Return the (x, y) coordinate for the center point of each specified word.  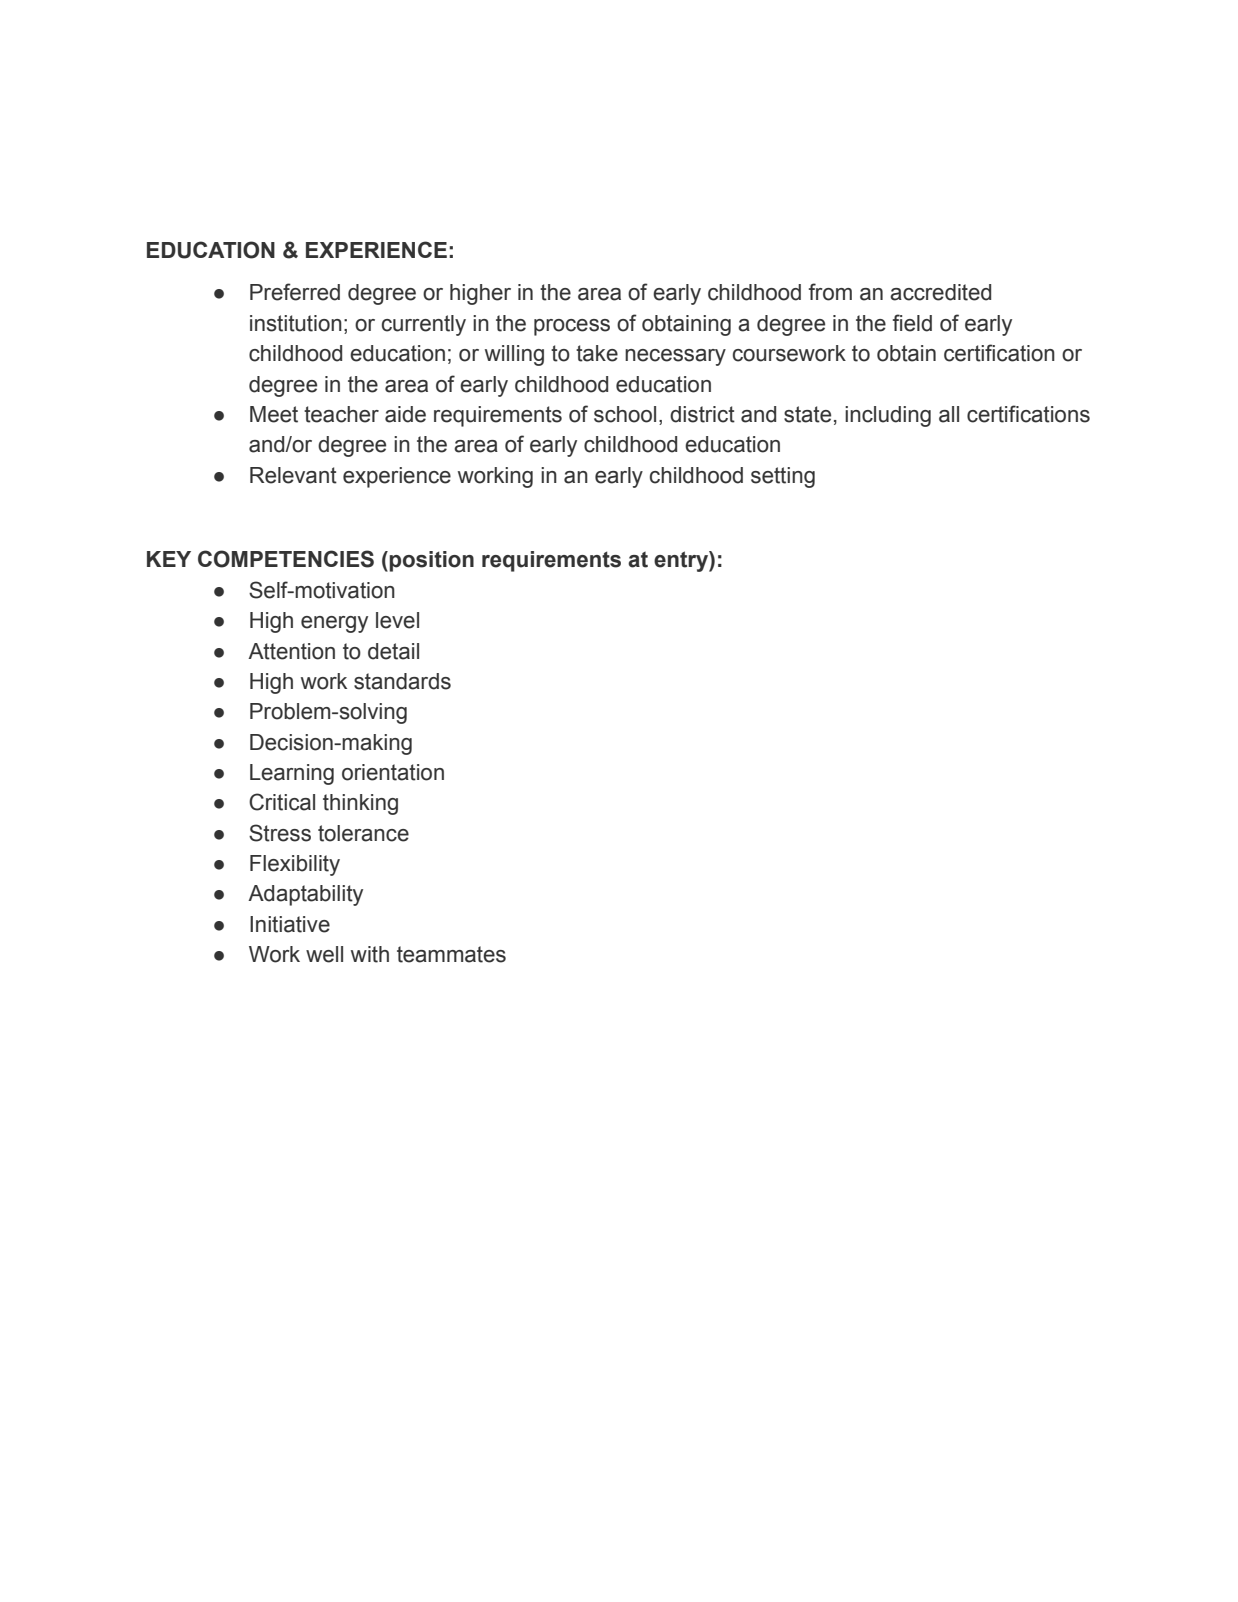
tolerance (363, 833)
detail (393, 651)
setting (783, 477)
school (625, 414)
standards (402, 681)
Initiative (290, 924)
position (431, 561)
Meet (274, 414)
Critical (282, 802)
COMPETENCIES (286, 559)
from (830, 292)
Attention (291, 651)
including (888, 416)
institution (296, 323)
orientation (393, 772)
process (572, 327)
